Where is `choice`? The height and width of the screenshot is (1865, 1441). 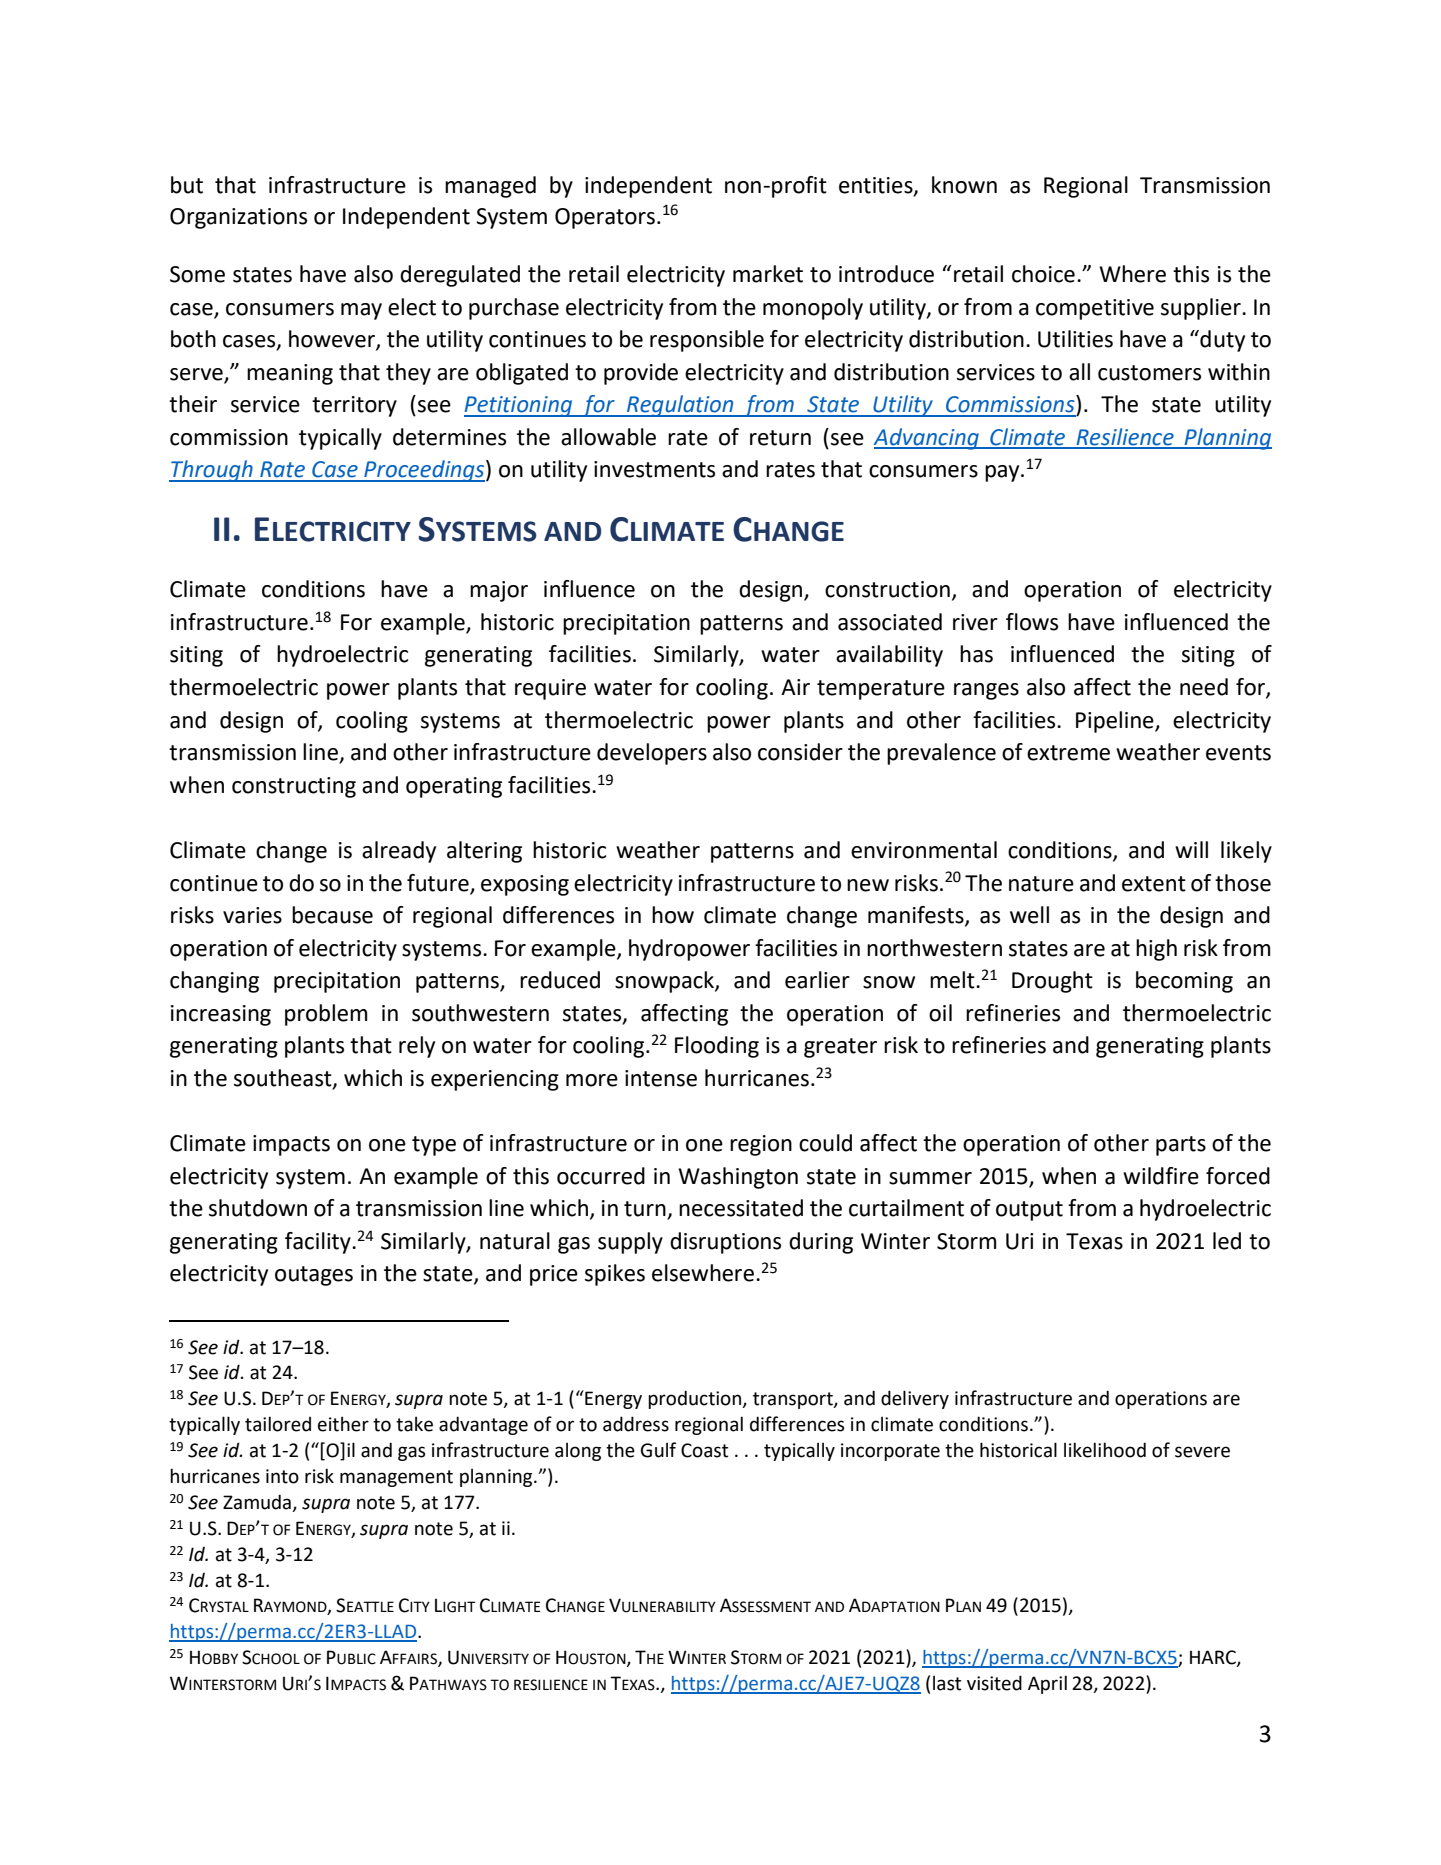
choice is located at coordinates (1043, 274).
